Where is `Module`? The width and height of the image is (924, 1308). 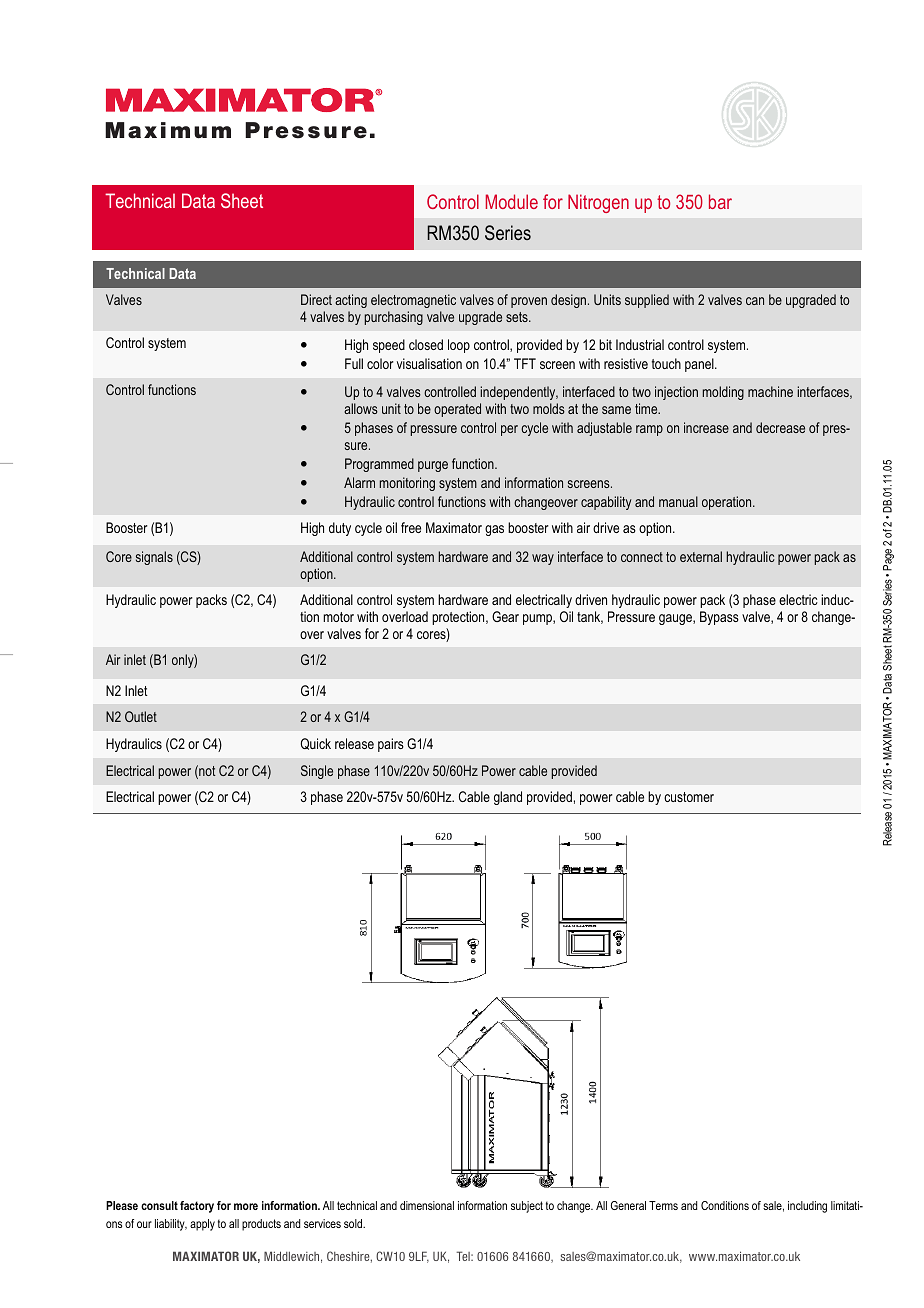
Module is located at coordinates (512, 201).
